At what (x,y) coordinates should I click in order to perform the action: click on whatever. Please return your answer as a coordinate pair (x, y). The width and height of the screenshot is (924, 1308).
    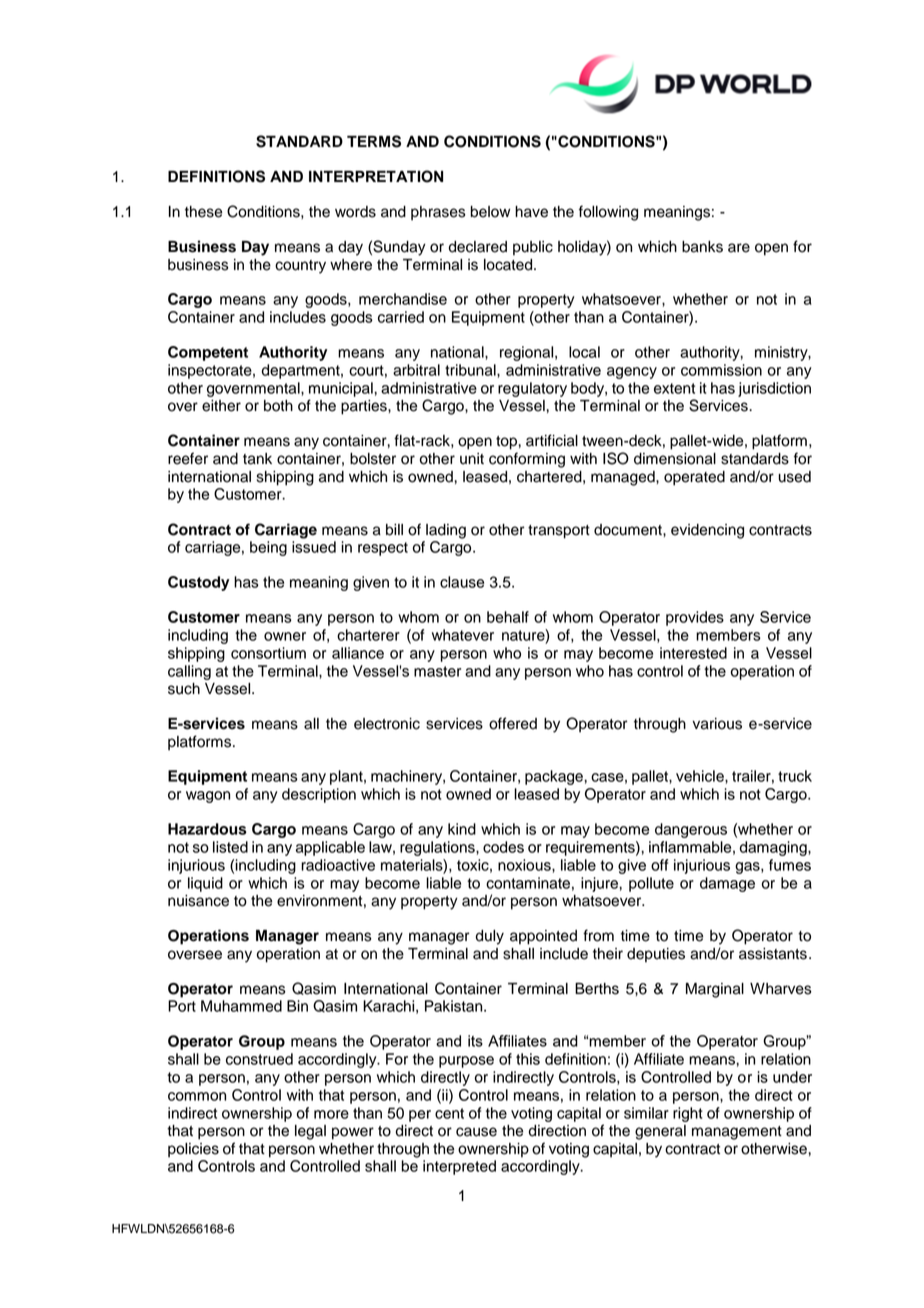
    Looking at the image, I should click on (463, 635).
